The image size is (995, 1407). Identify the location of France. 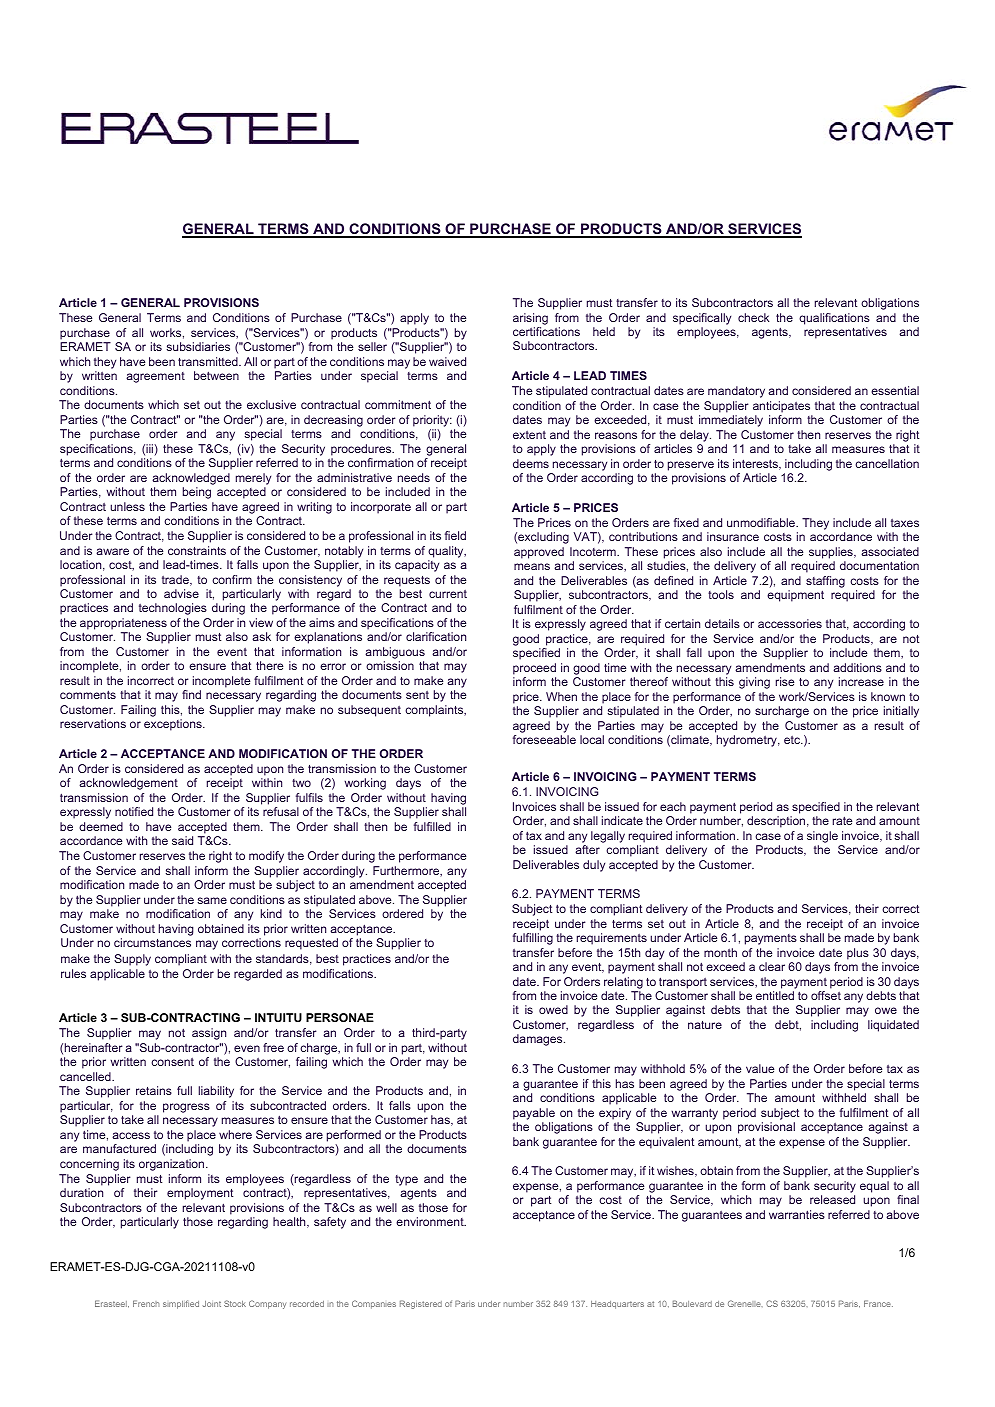
(878, 1303).
